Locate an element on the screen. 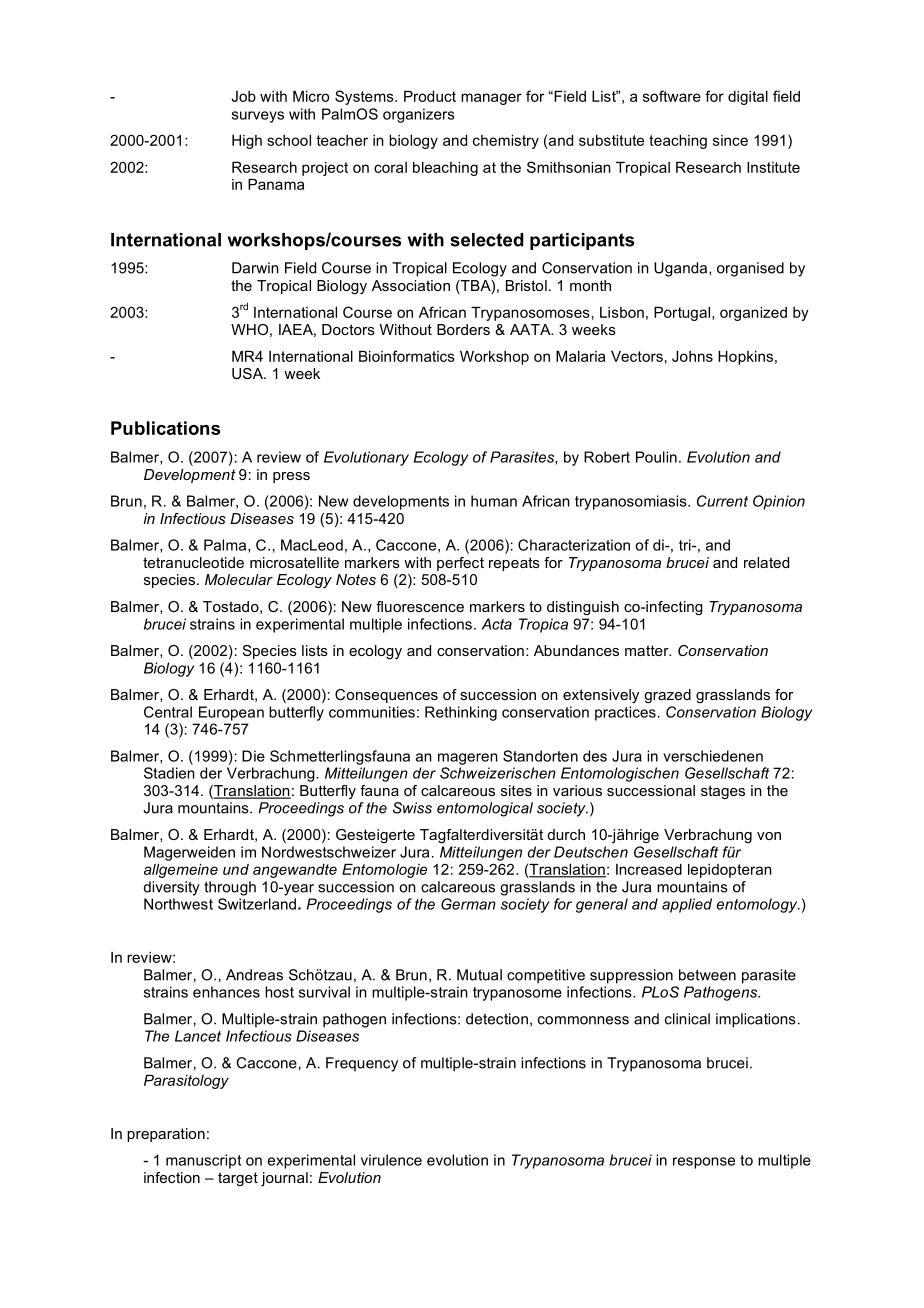  since is located at coordinates (730, 140).
